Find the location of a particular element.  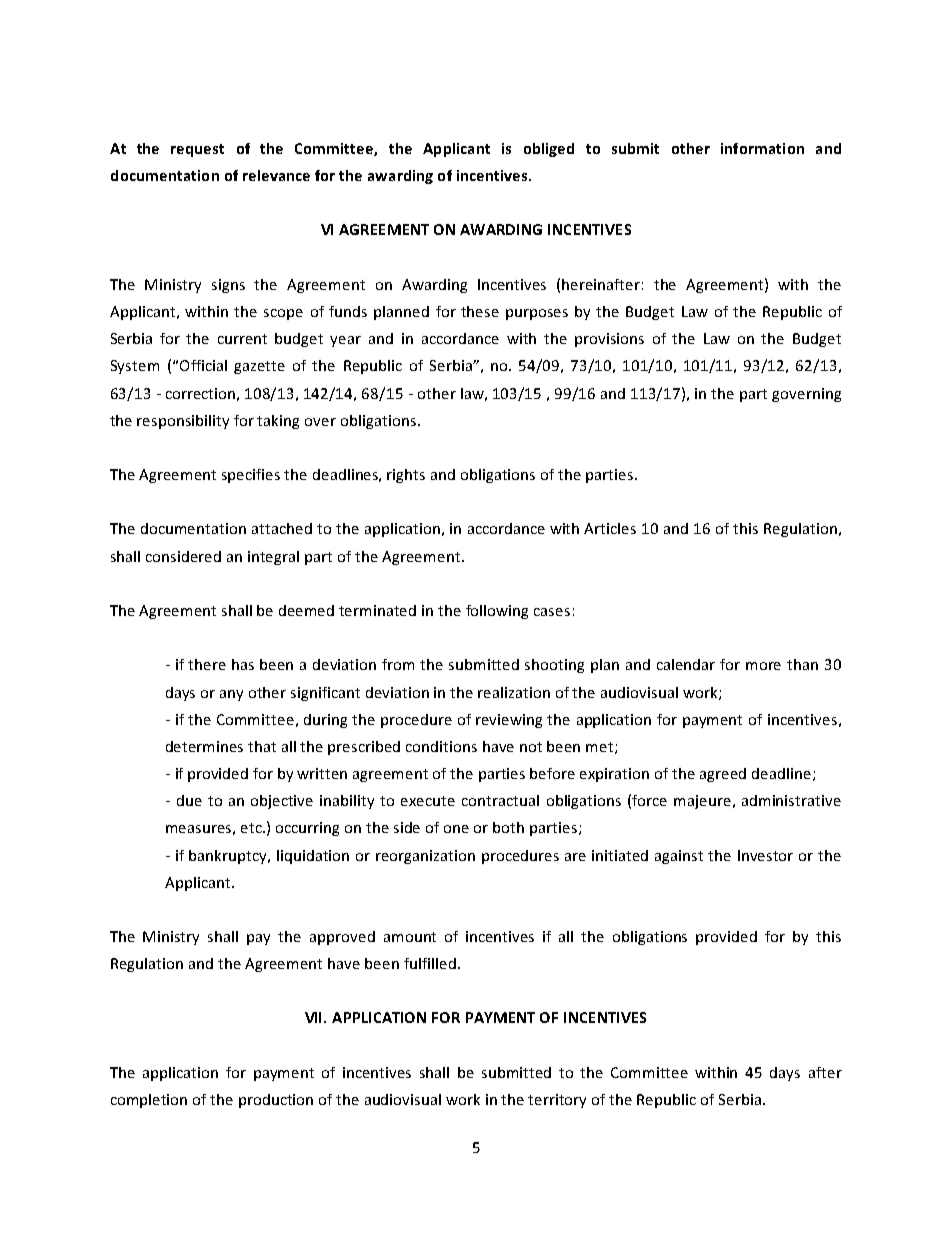

there is located at coordinates (207, 664).
